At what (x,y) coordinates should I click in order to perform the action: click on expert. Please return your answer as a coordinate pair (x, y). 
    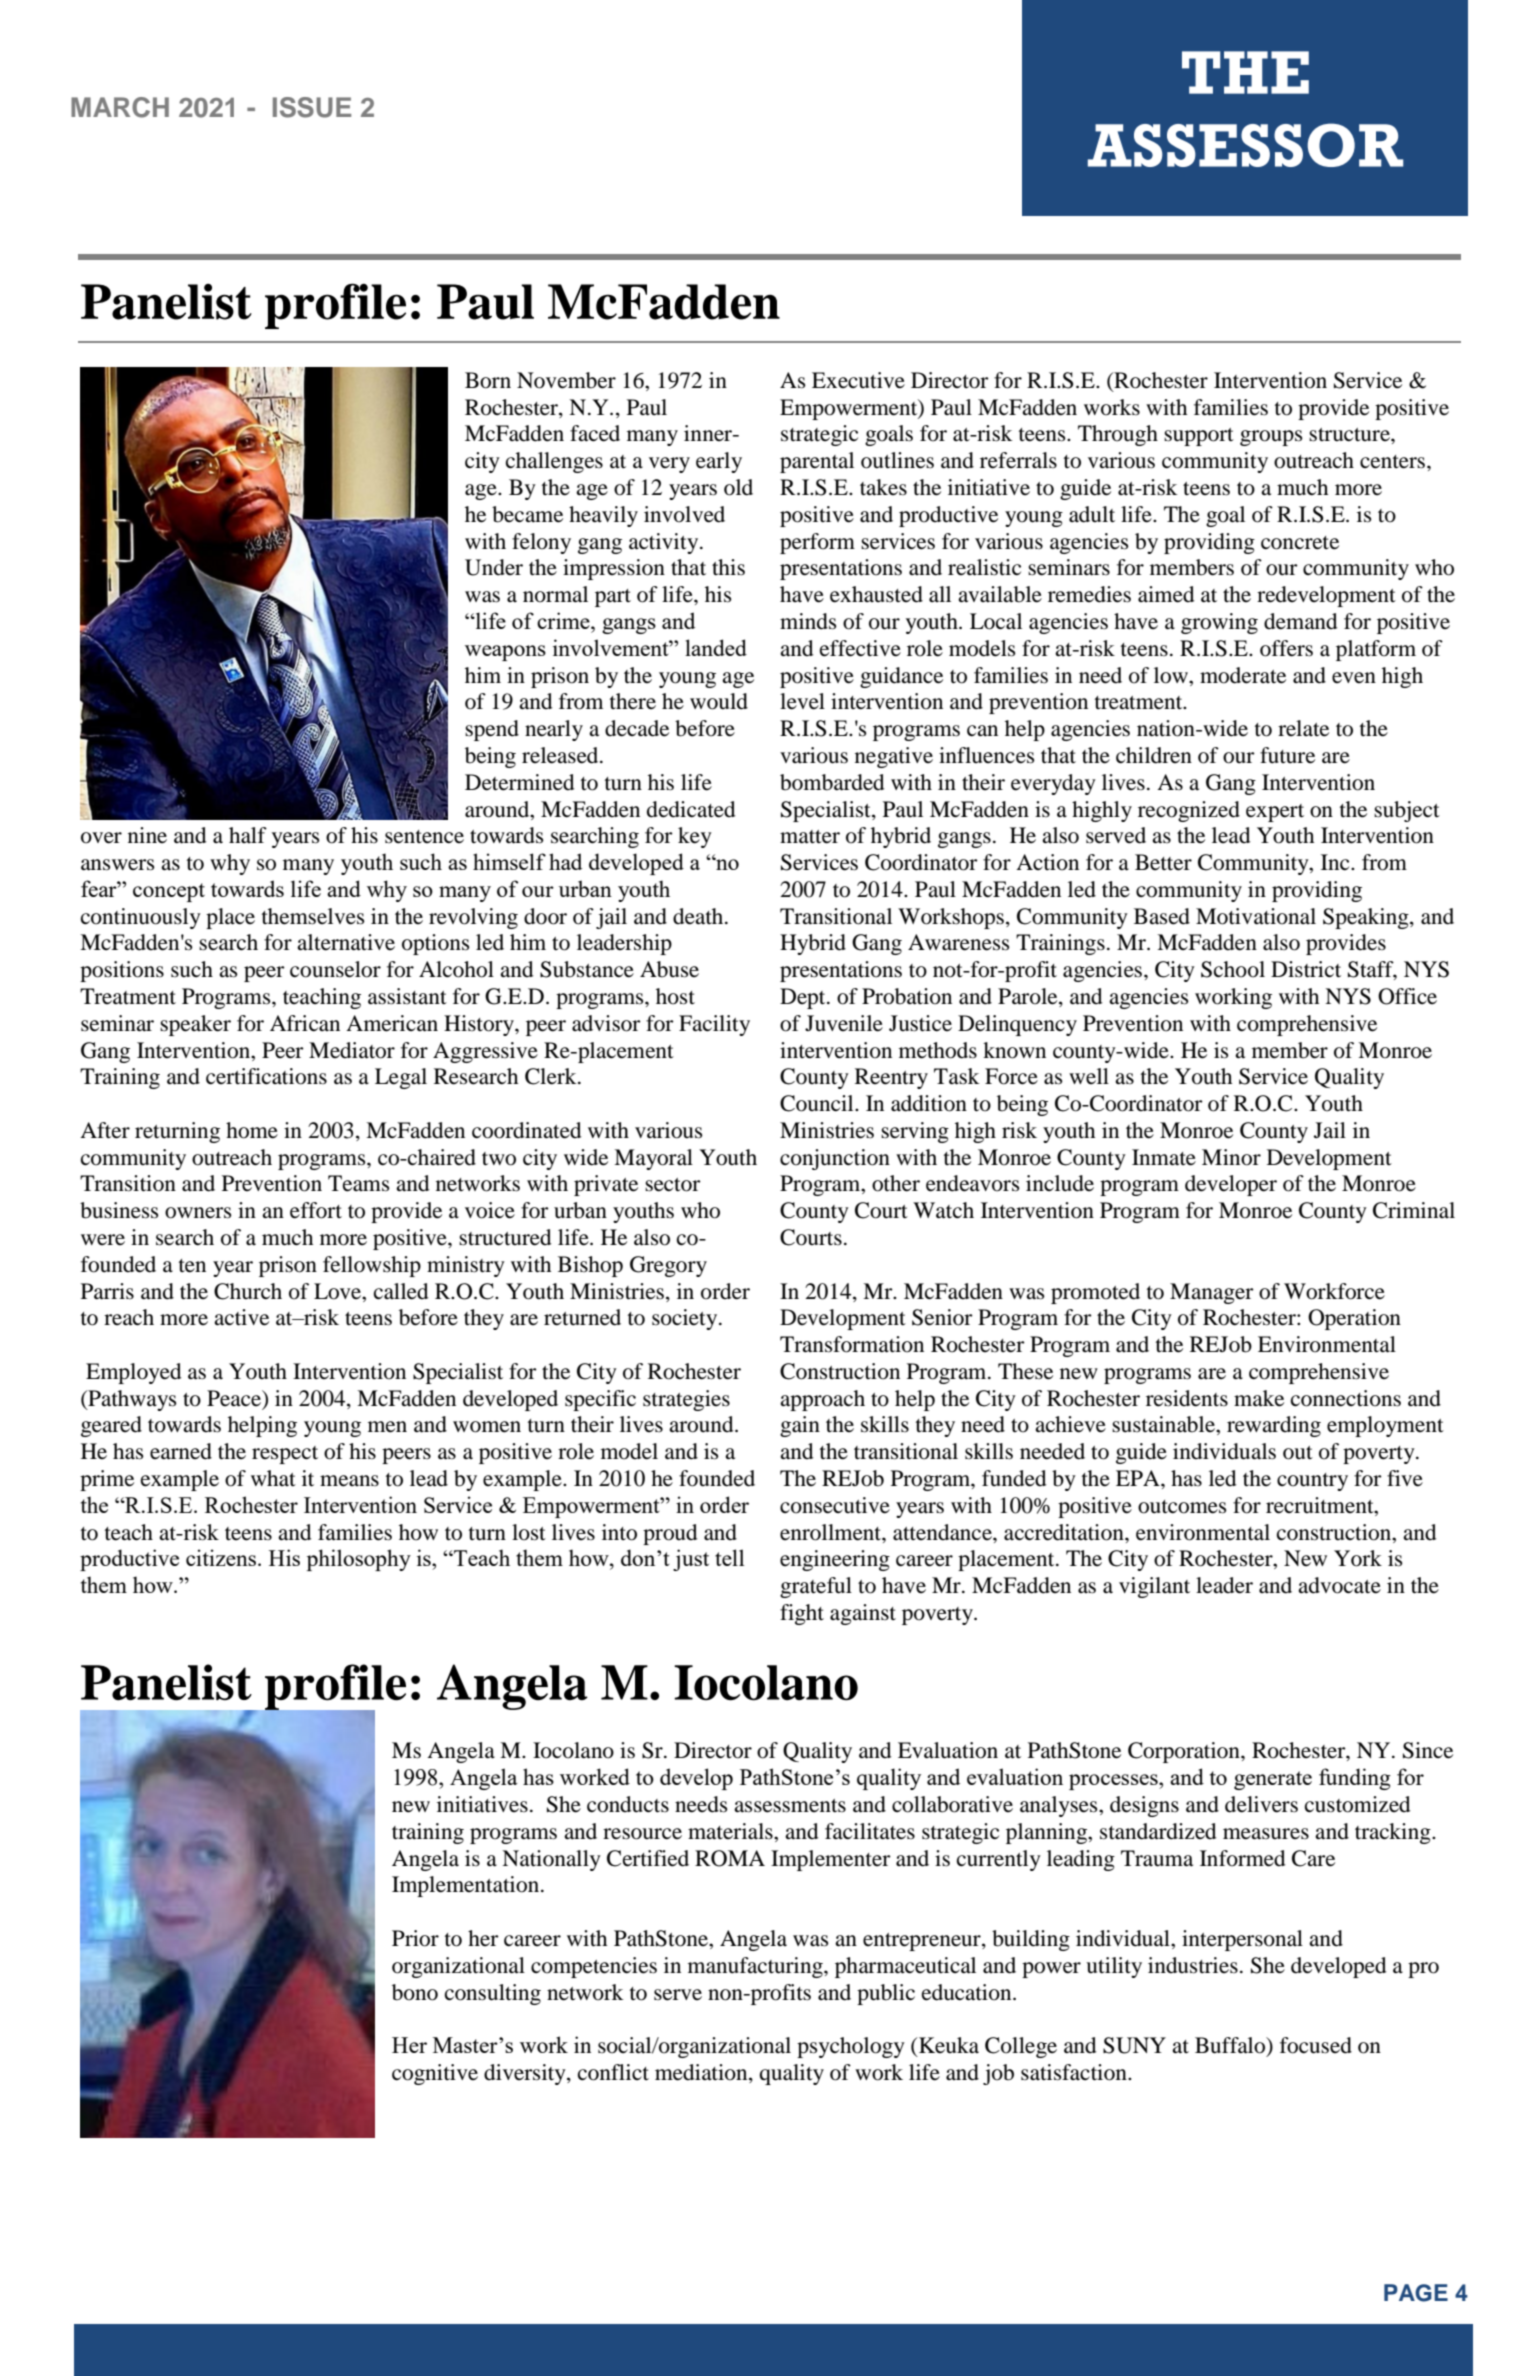
    Looking at the image, I should click on (1275, 813).
